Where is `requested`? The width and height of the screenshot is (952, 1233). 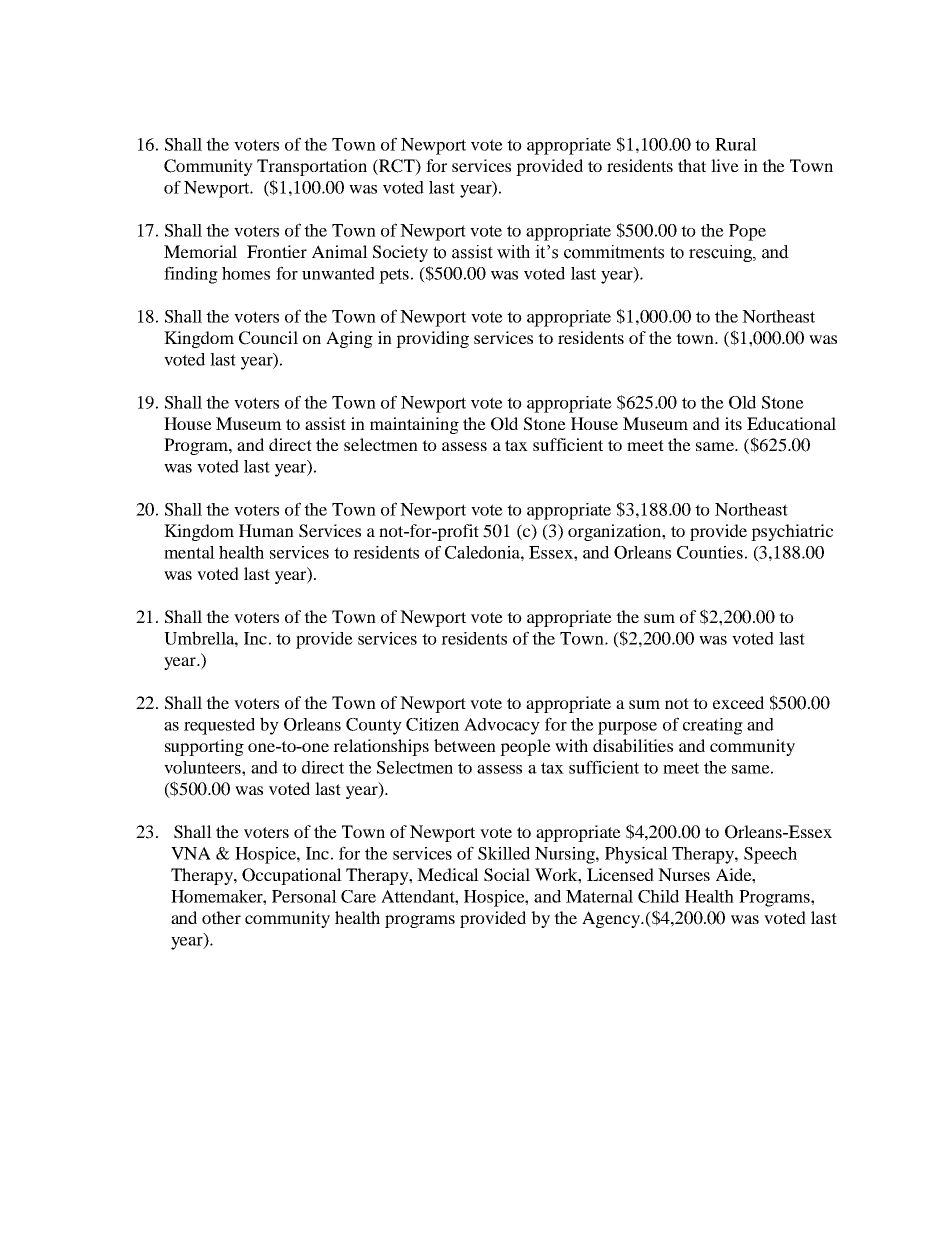 requested is located at coordinates (219, 726).
